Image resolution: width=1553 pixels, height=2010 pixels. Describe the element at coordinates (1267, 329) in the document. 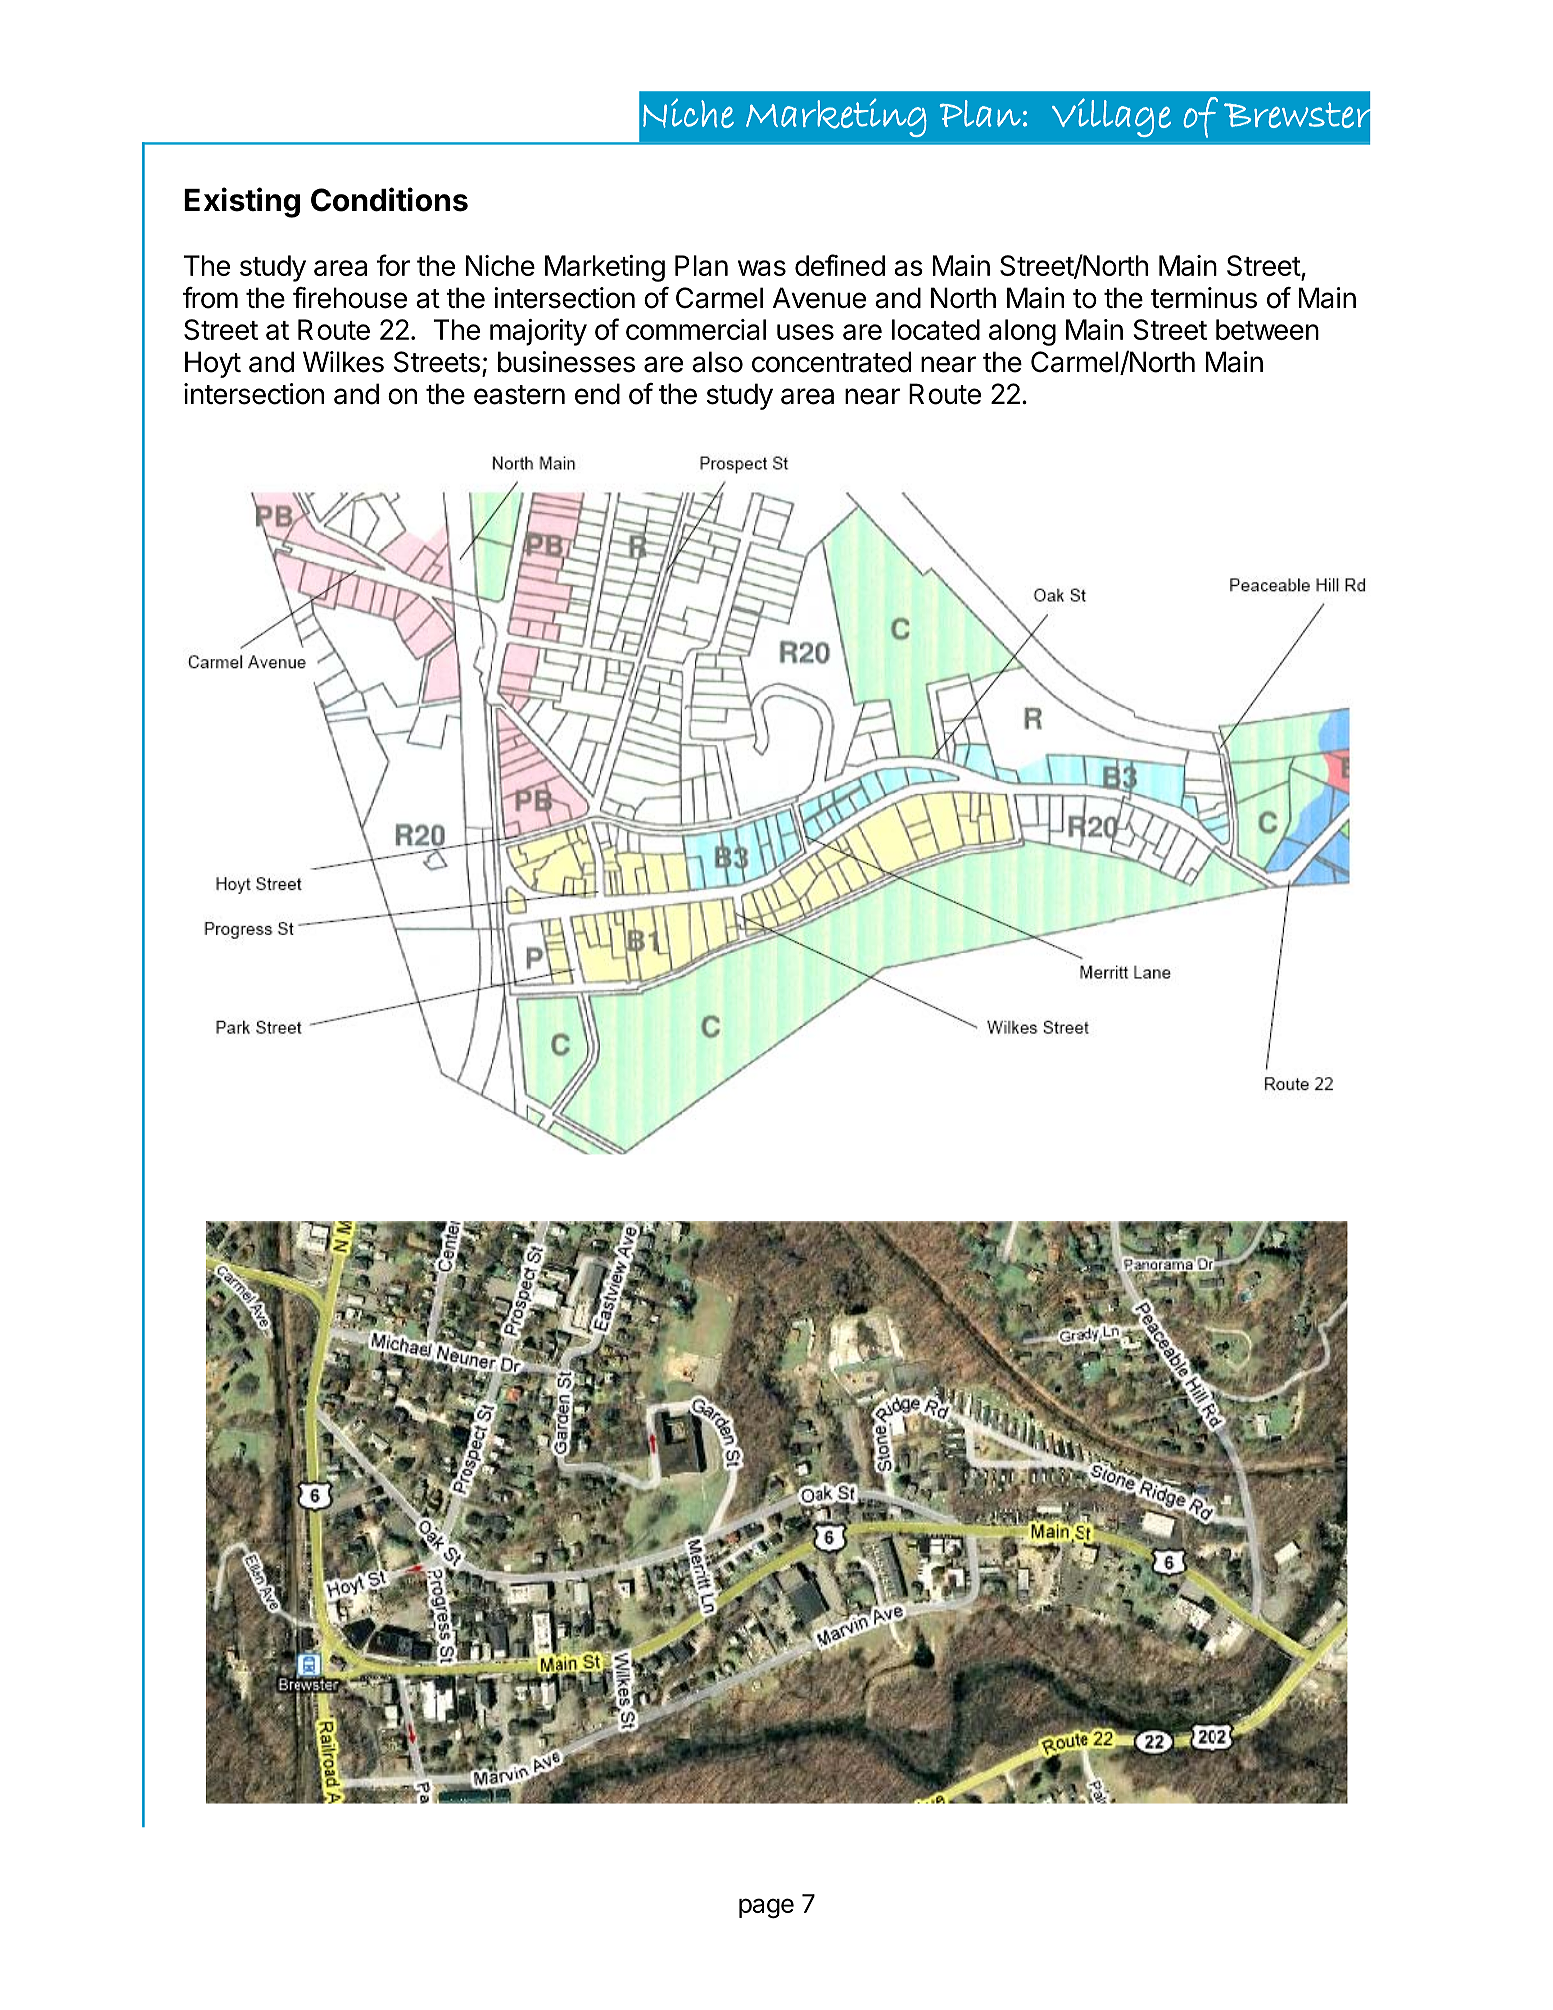

I see `between` at that location.
